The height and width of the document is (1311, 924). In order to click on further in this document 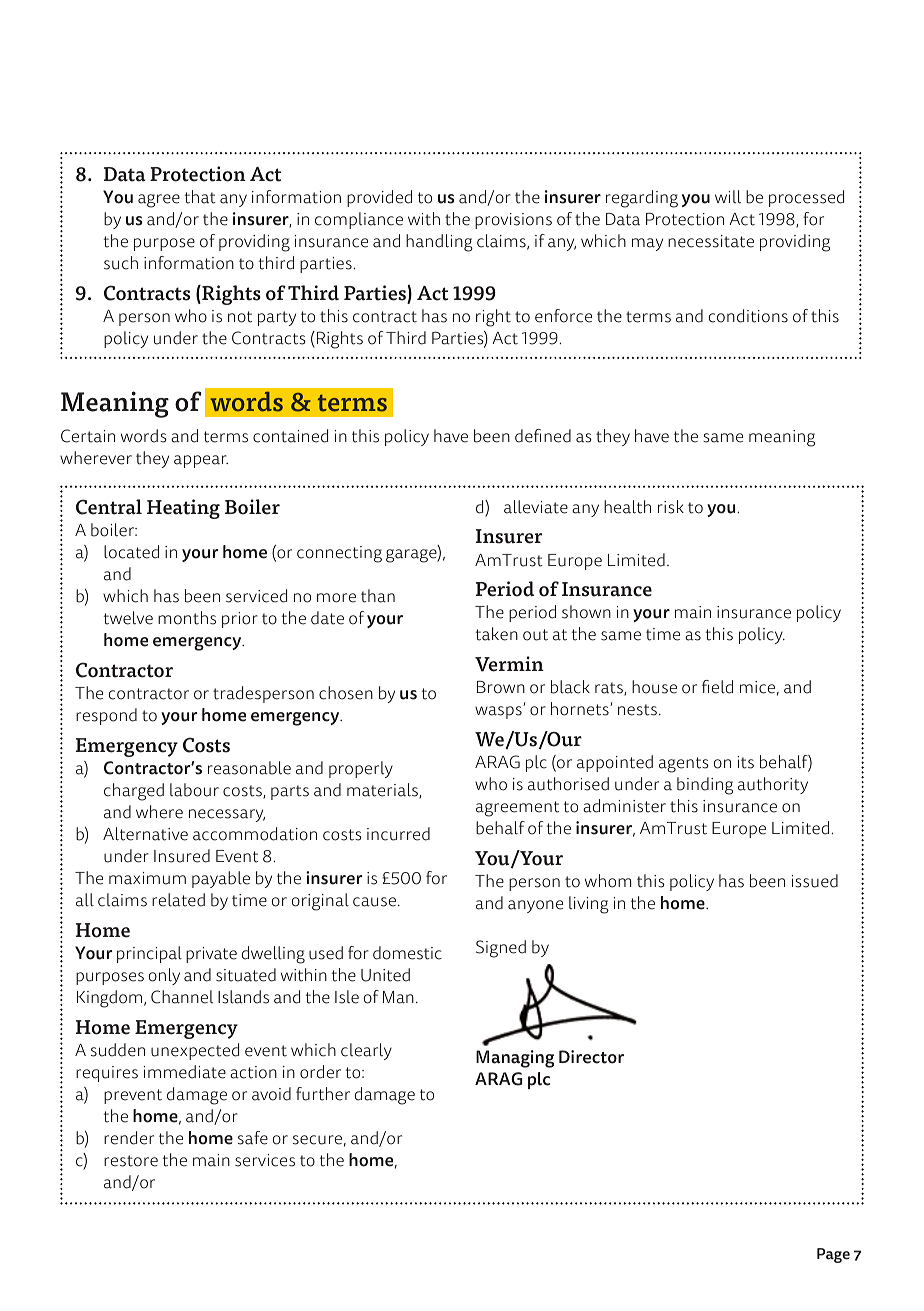, I will do `click(323, 1094)`.
